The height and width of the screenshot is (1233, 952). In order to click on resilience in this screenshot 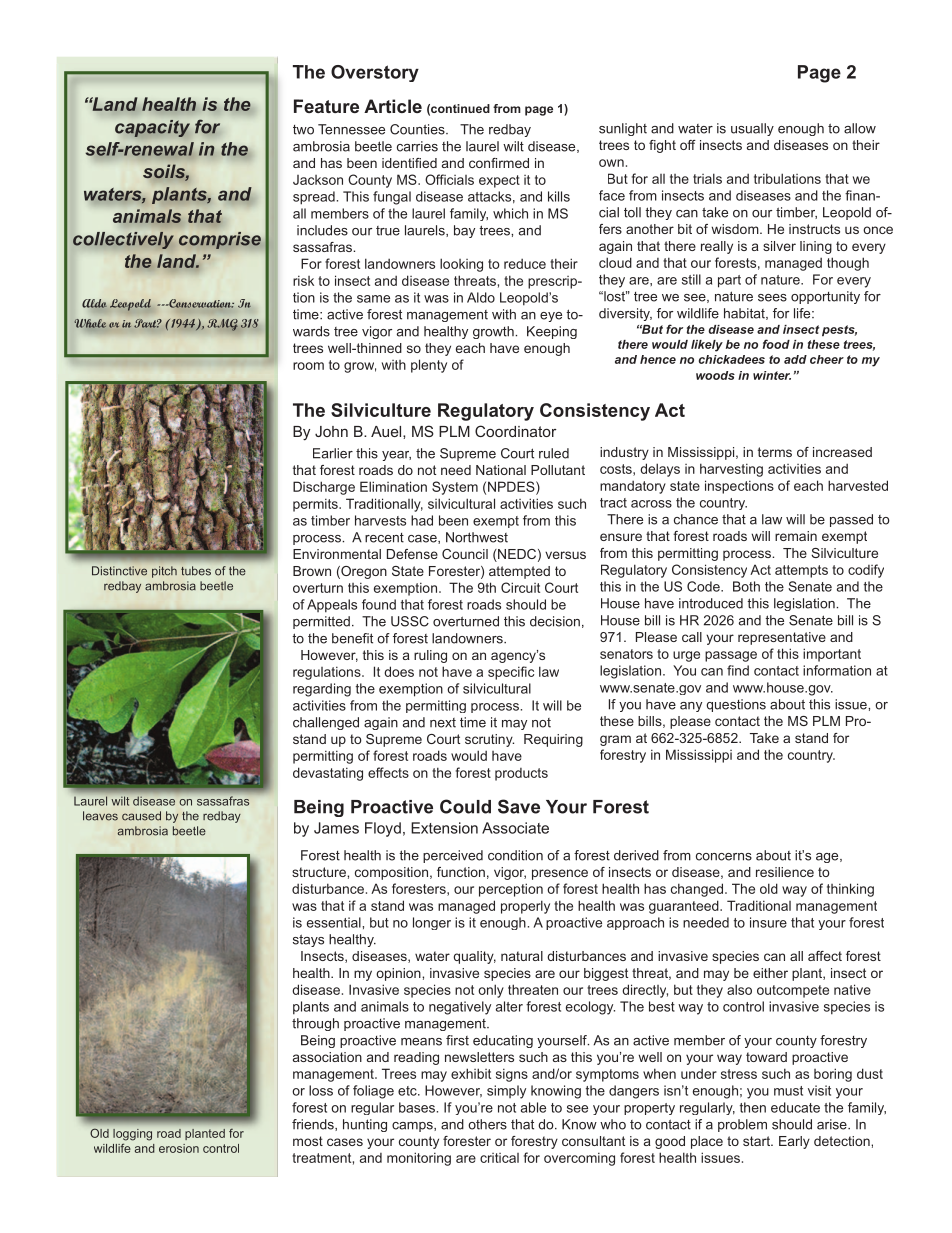, I will do `click(785, 872)`.
